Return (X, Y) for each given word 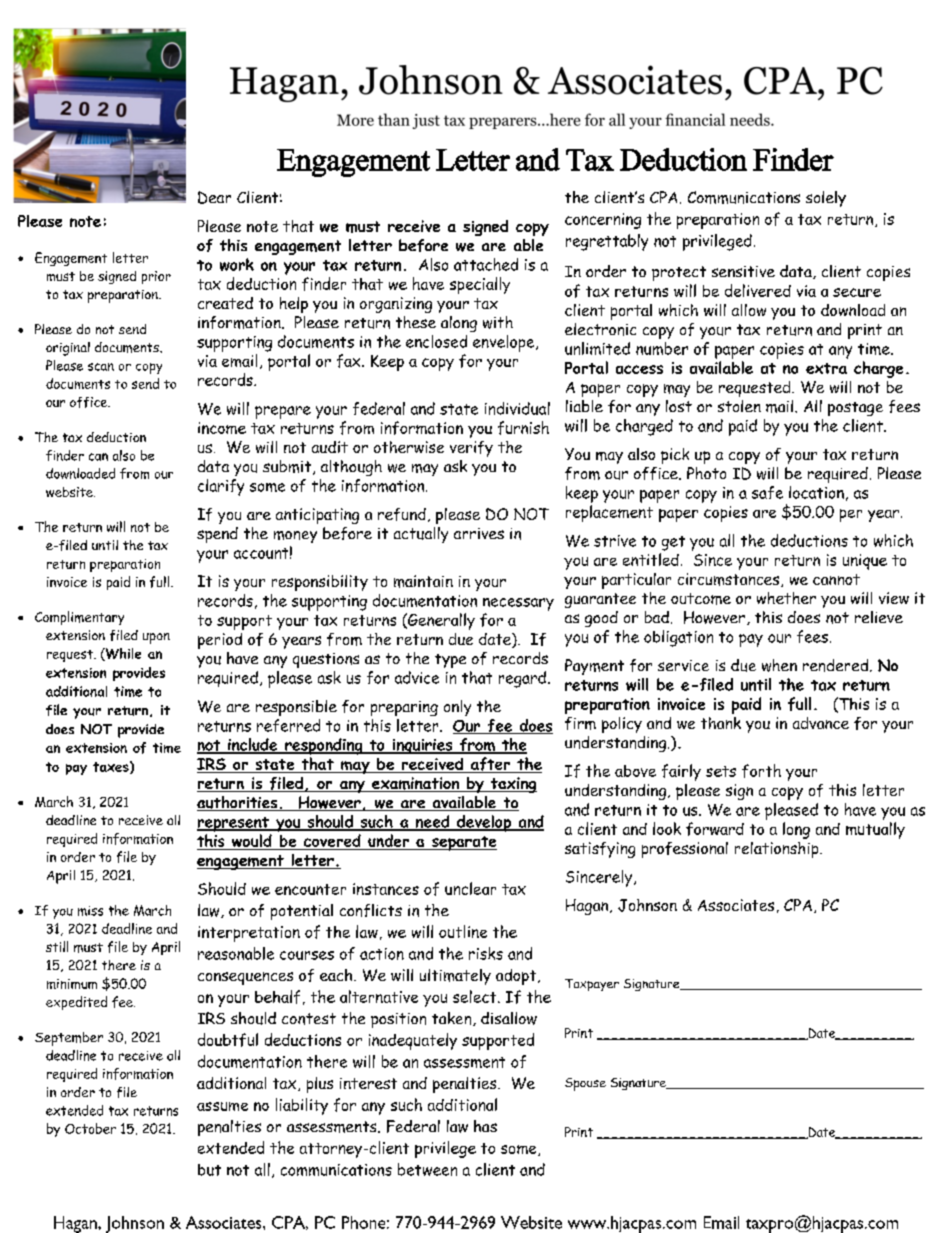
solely (826, 199)
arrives (479, 533)
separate (463, 843)
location (816, 492)
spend (217, 535)
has (485, 1126)
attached (486, 264)
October (90, 1128)
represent (234, 824)
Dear (214, 197)
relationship (778, 850)
